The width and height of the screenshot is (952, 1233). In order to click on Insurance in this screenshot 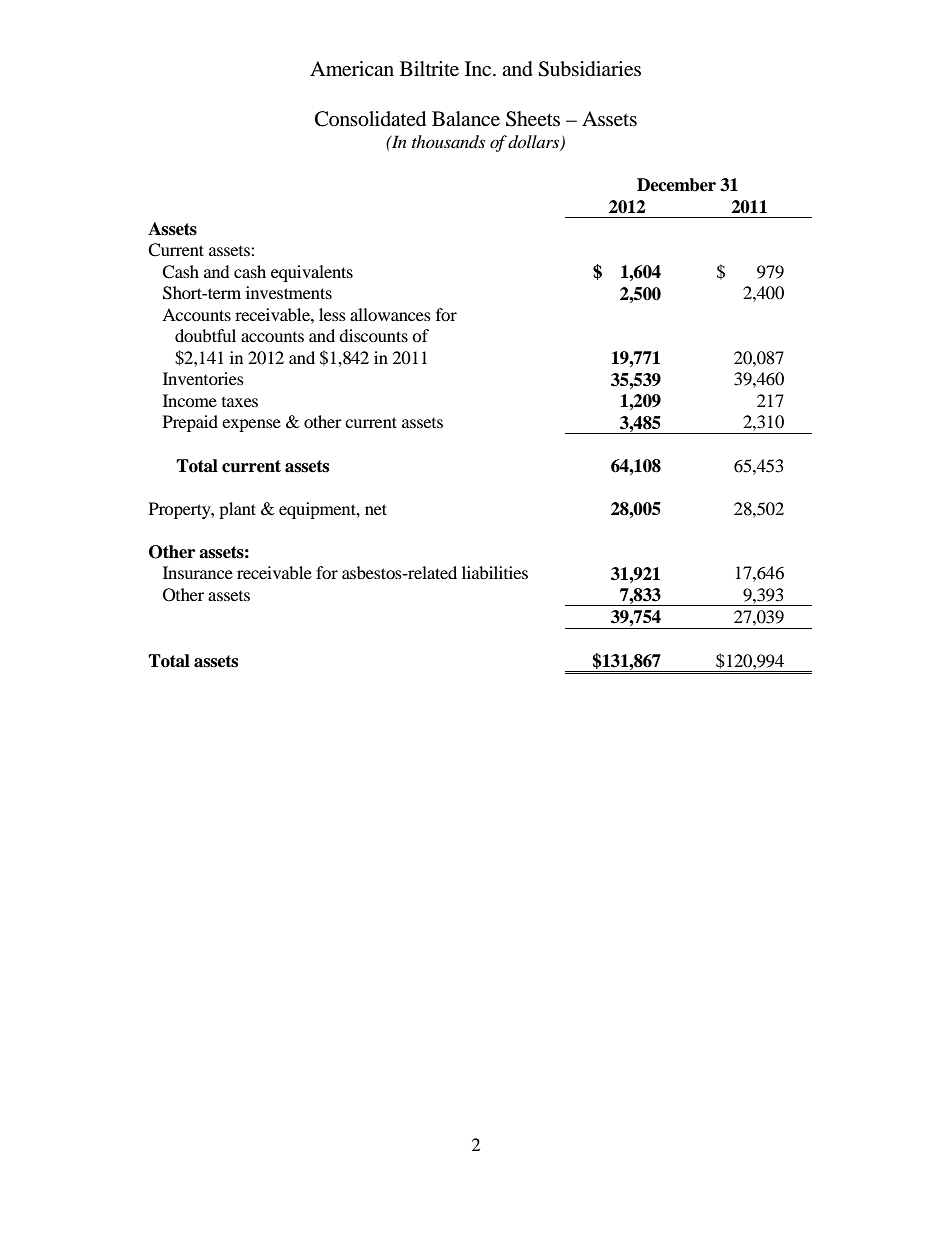, I will do `click(198, 572)`.
